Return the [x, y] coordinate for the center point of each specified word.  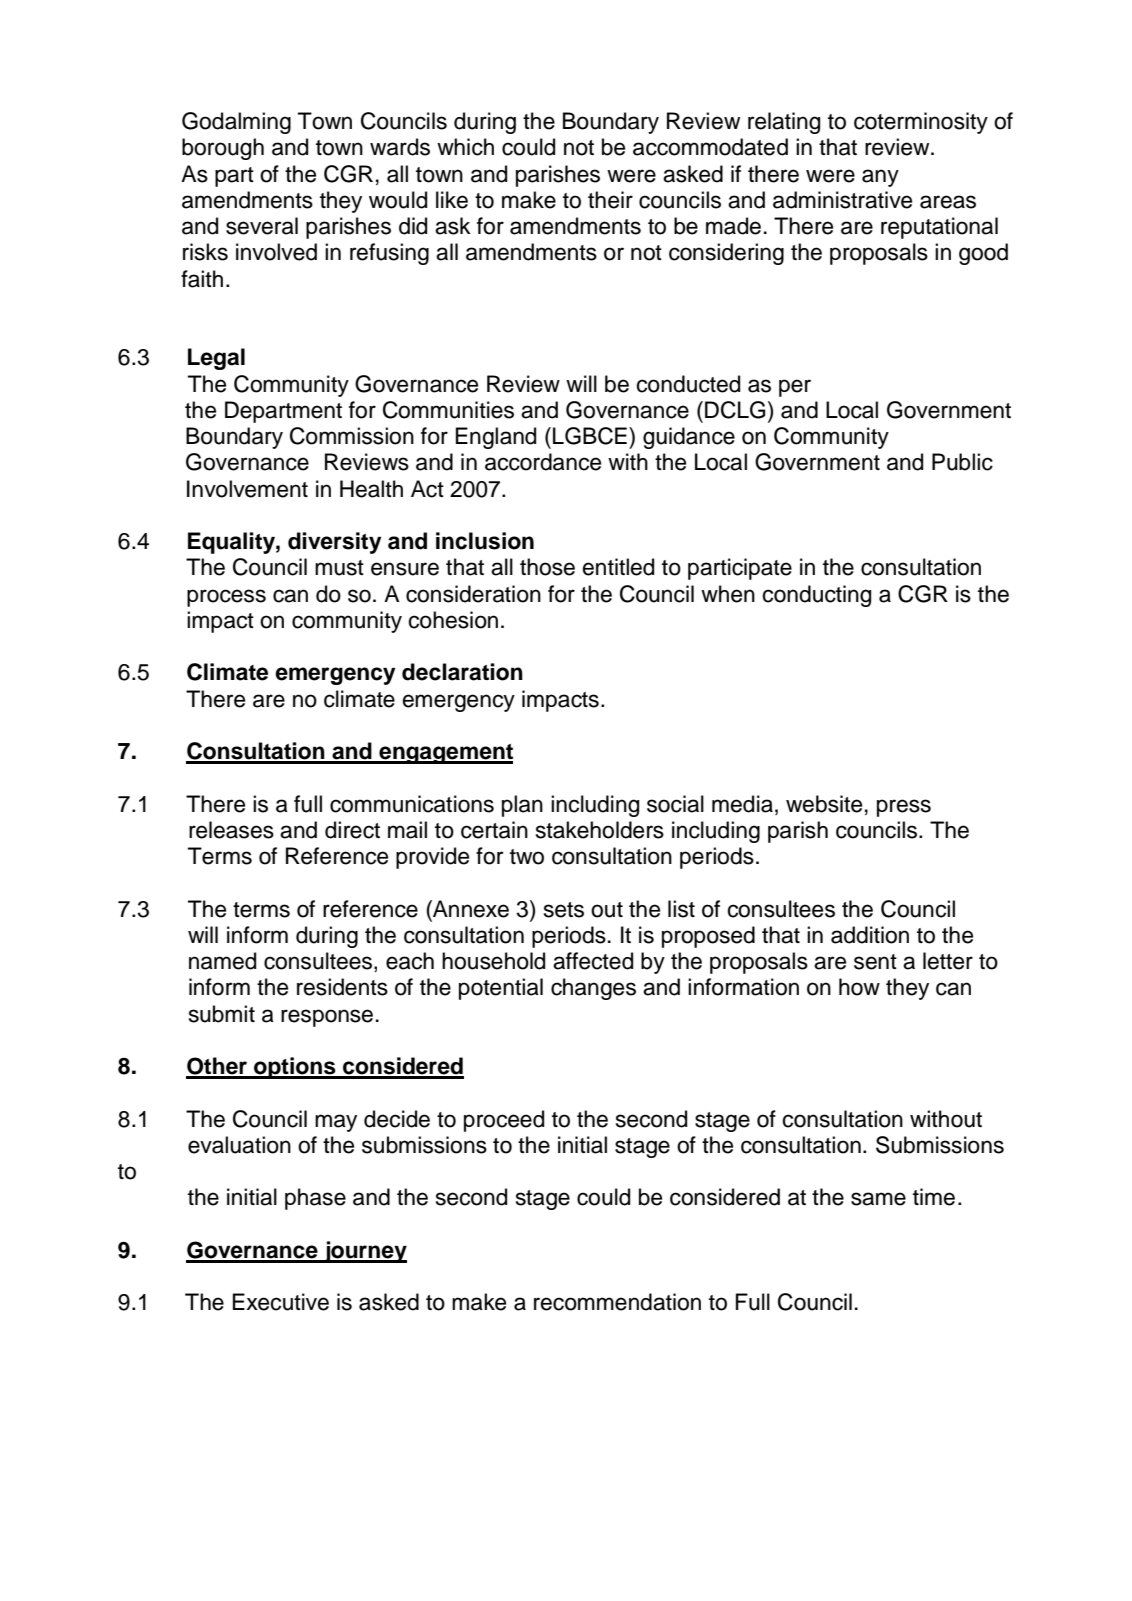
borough [223, 149]
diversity [335, 543]
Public [962, 462]
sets [564, 910]
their [610, 200]
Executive [281, 1302]
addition [870, 935]
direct [352, 830]
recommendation [617, 1302]
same [878, 1199]
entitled [618, 567]
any [880, 178]
